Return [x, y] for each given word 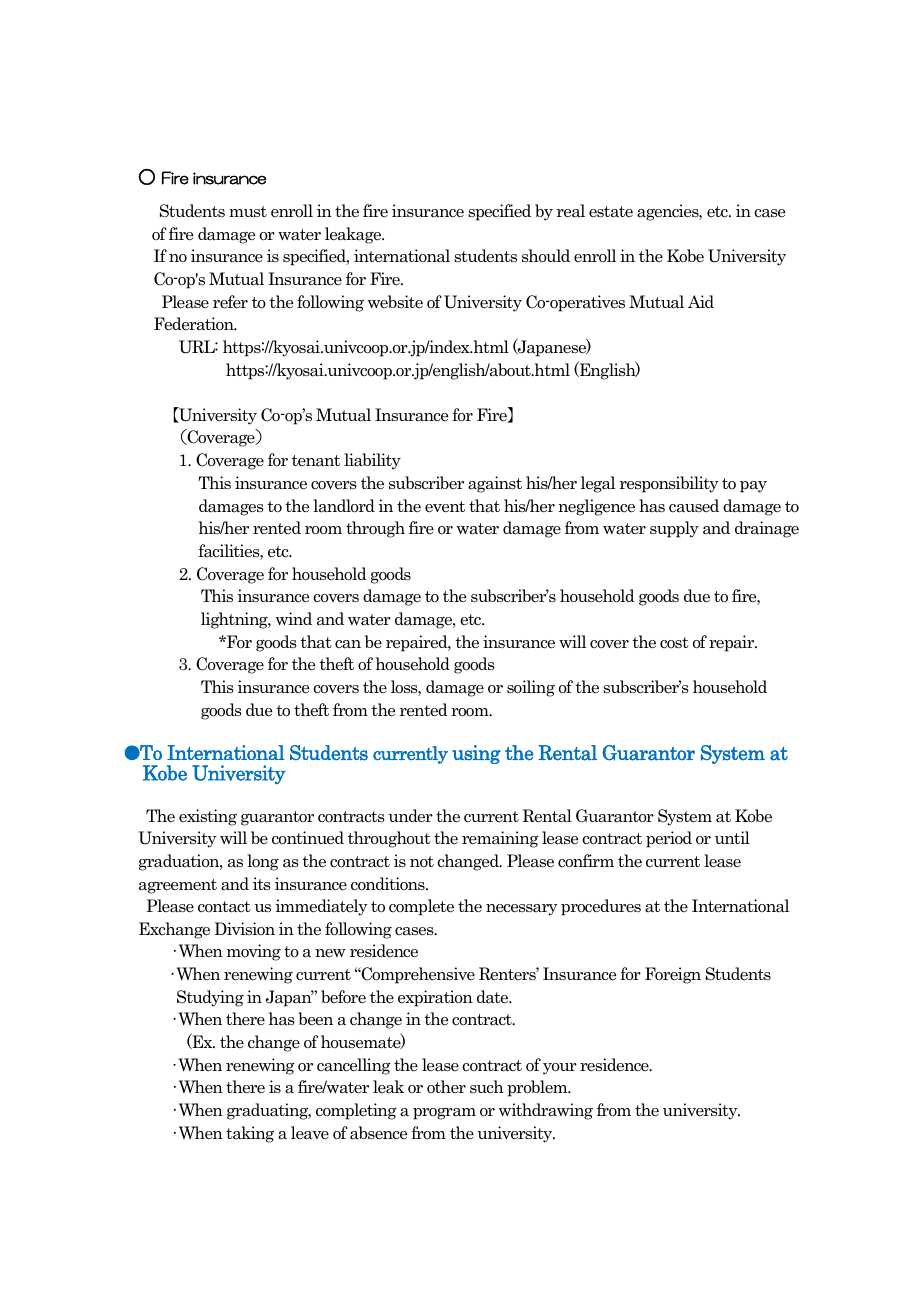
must [248, 212]
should [546, 256]
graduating [269, 1111]
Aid [701, 301]
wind [294, 618]
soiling [531, 688]
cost [674, 643]
